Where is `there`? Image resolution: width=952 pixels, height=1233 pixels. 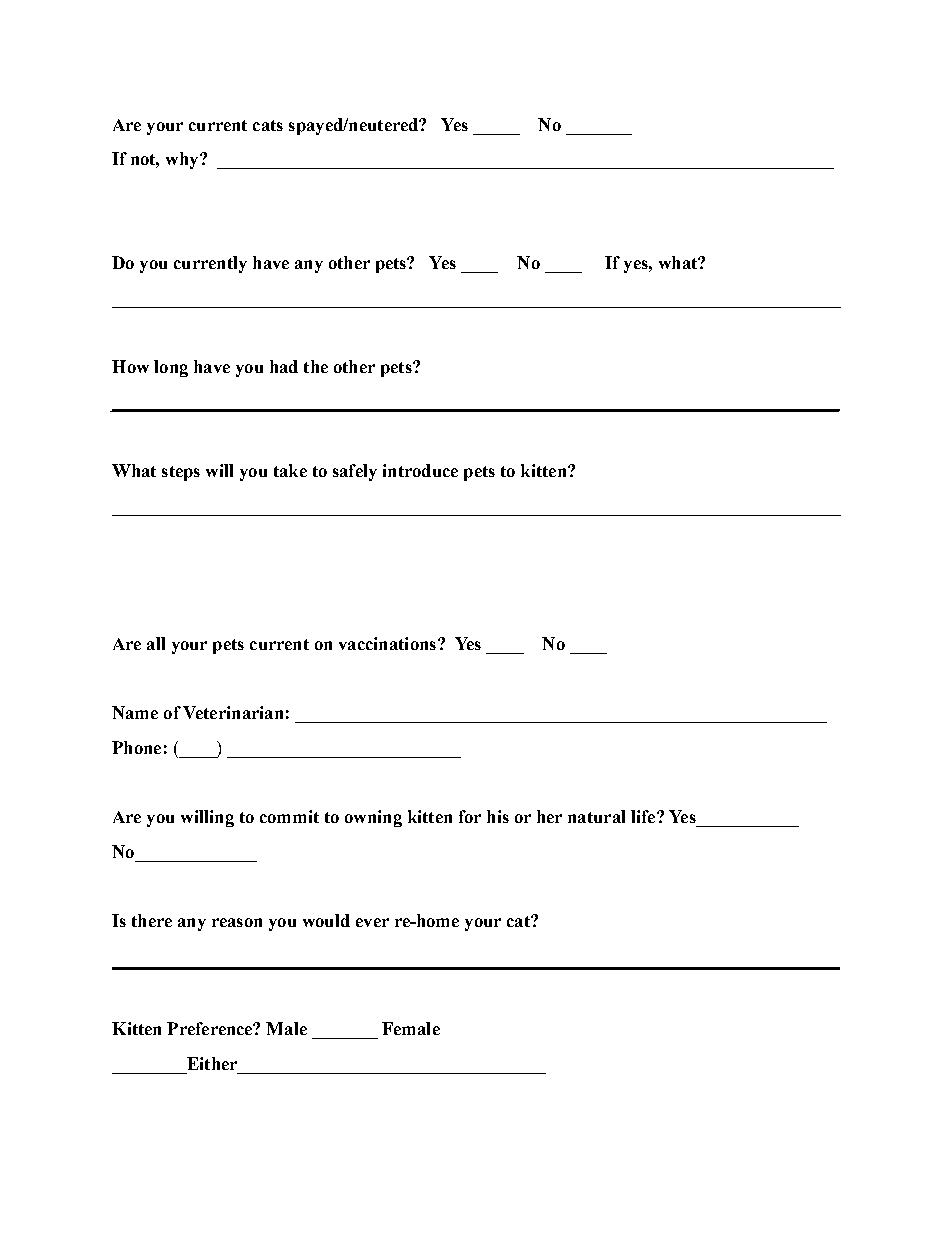 there is located at coordinates (152, 920).
